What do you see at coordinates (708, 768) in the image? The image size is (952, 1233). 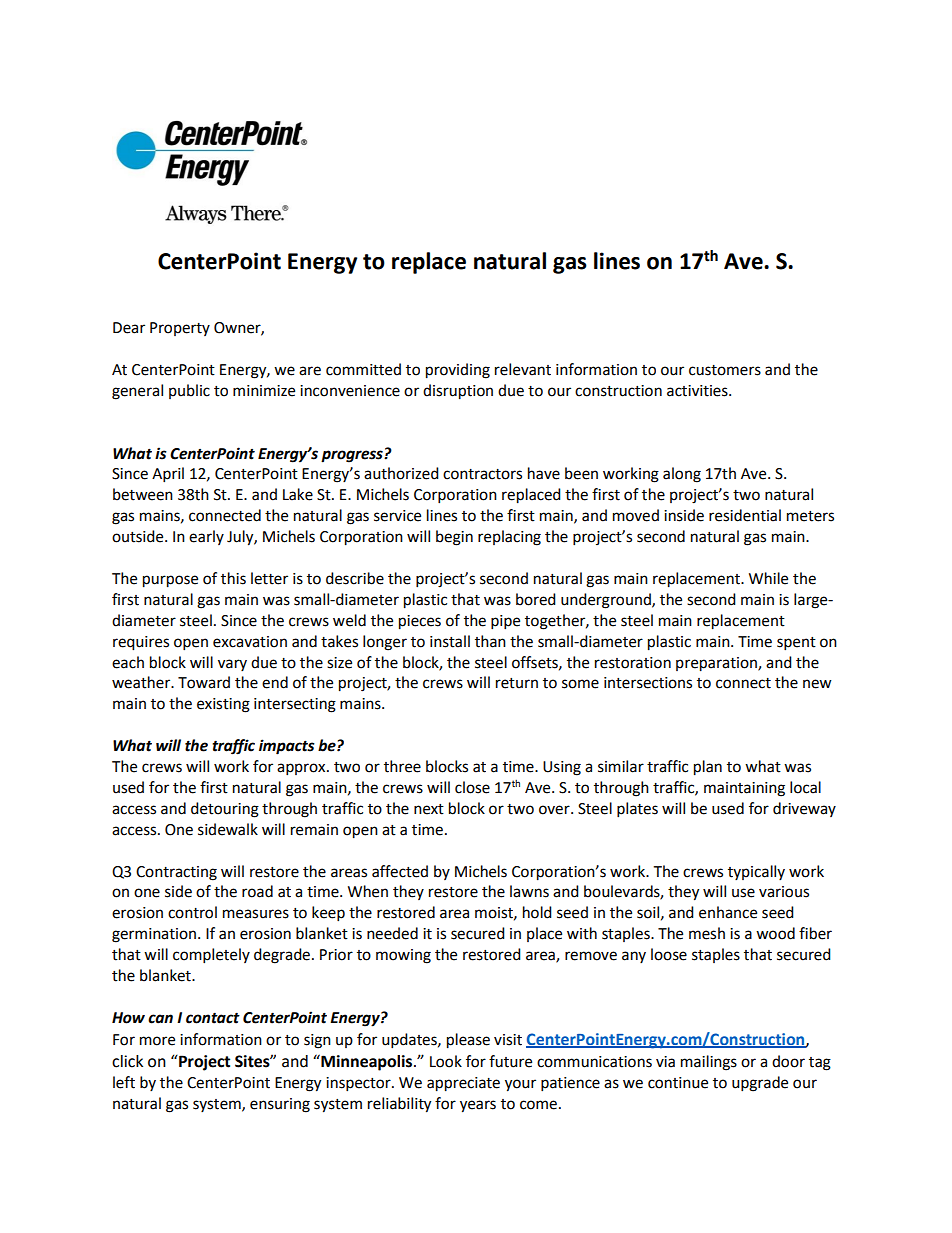 I see `plan` at bounding box center [708, 768].
